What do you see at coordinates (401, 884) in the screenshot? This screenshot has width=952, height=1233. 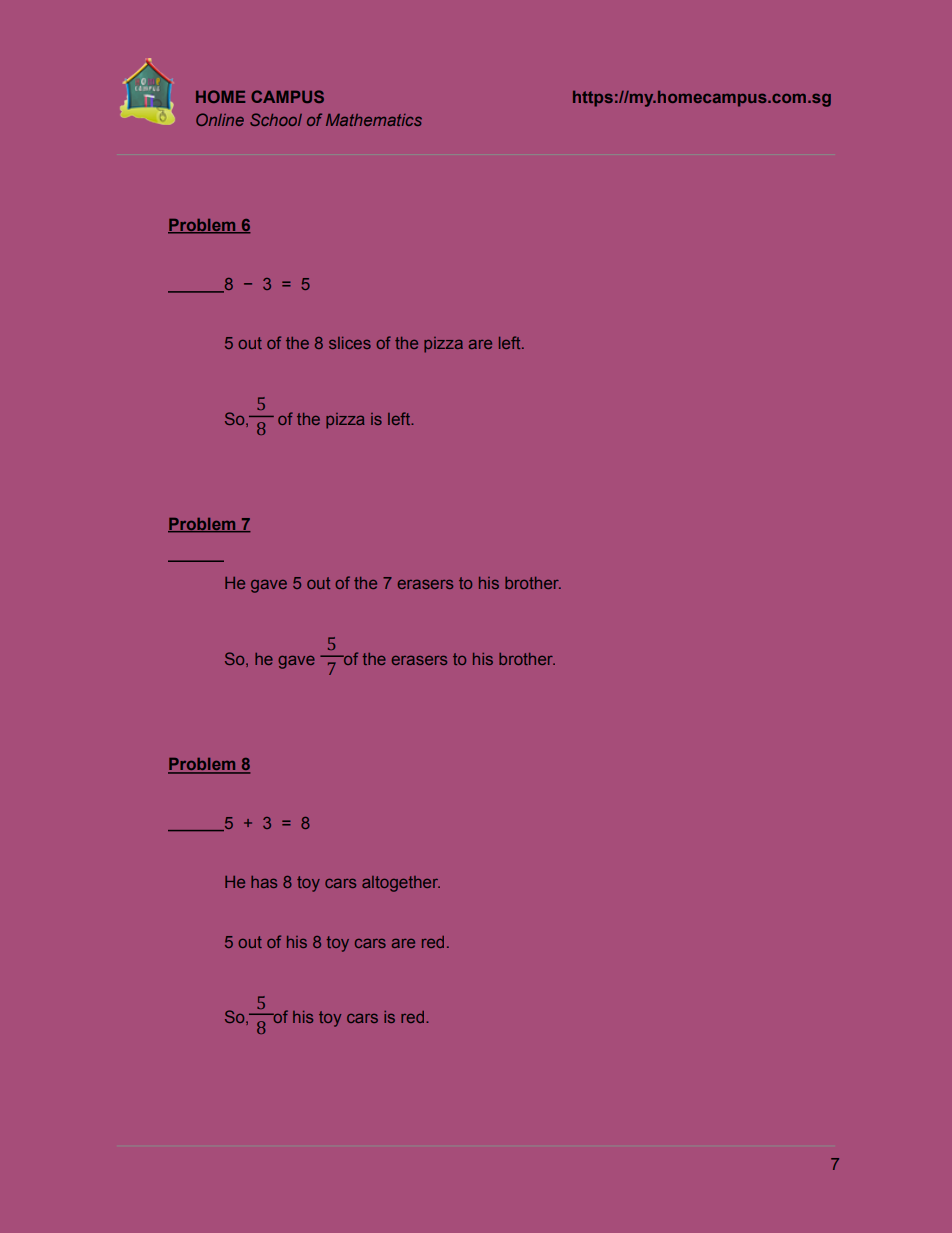 I see `altogether` at bounding box center [401, 884].
